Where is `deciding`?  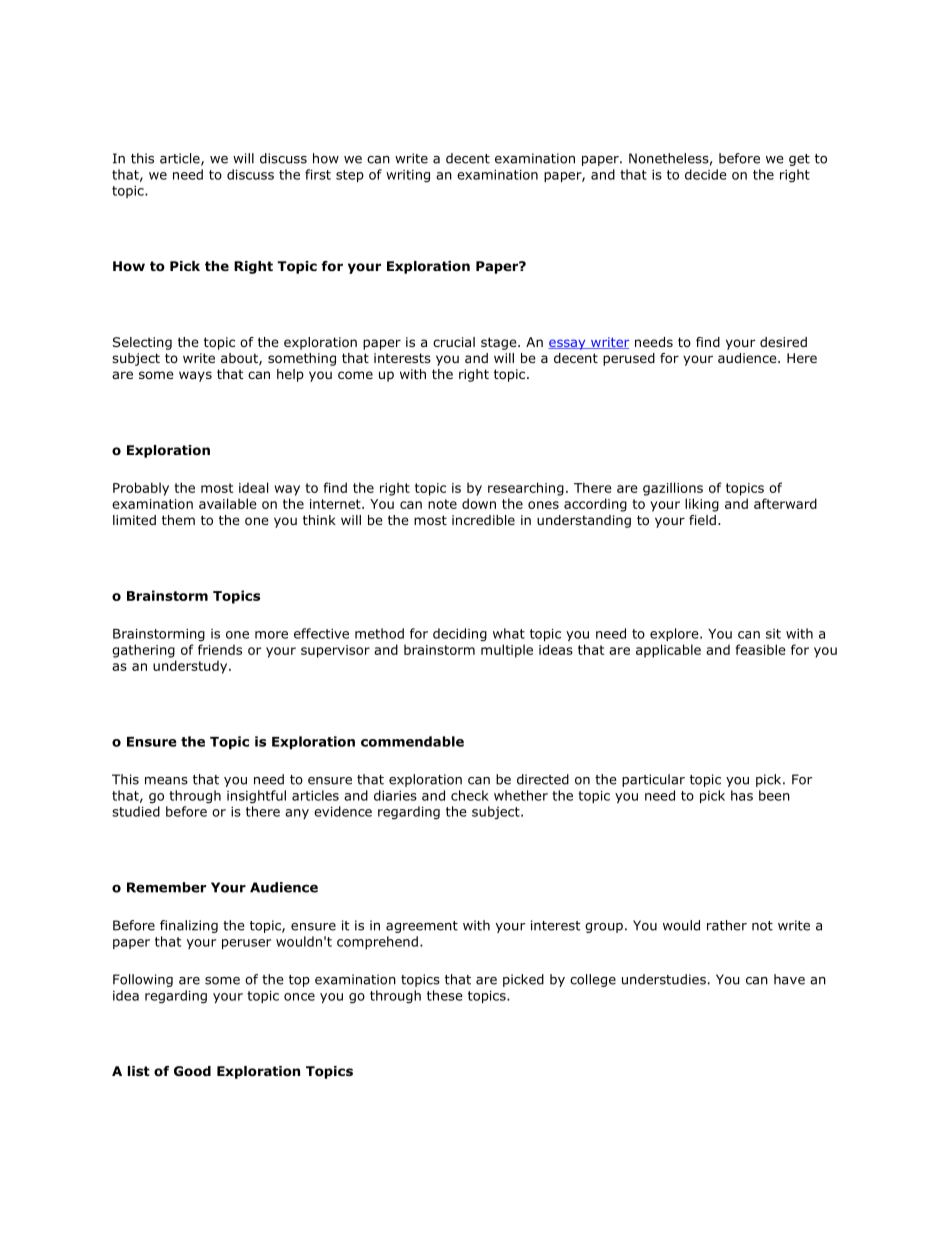
deciding is located at coordinates (460, 635).
